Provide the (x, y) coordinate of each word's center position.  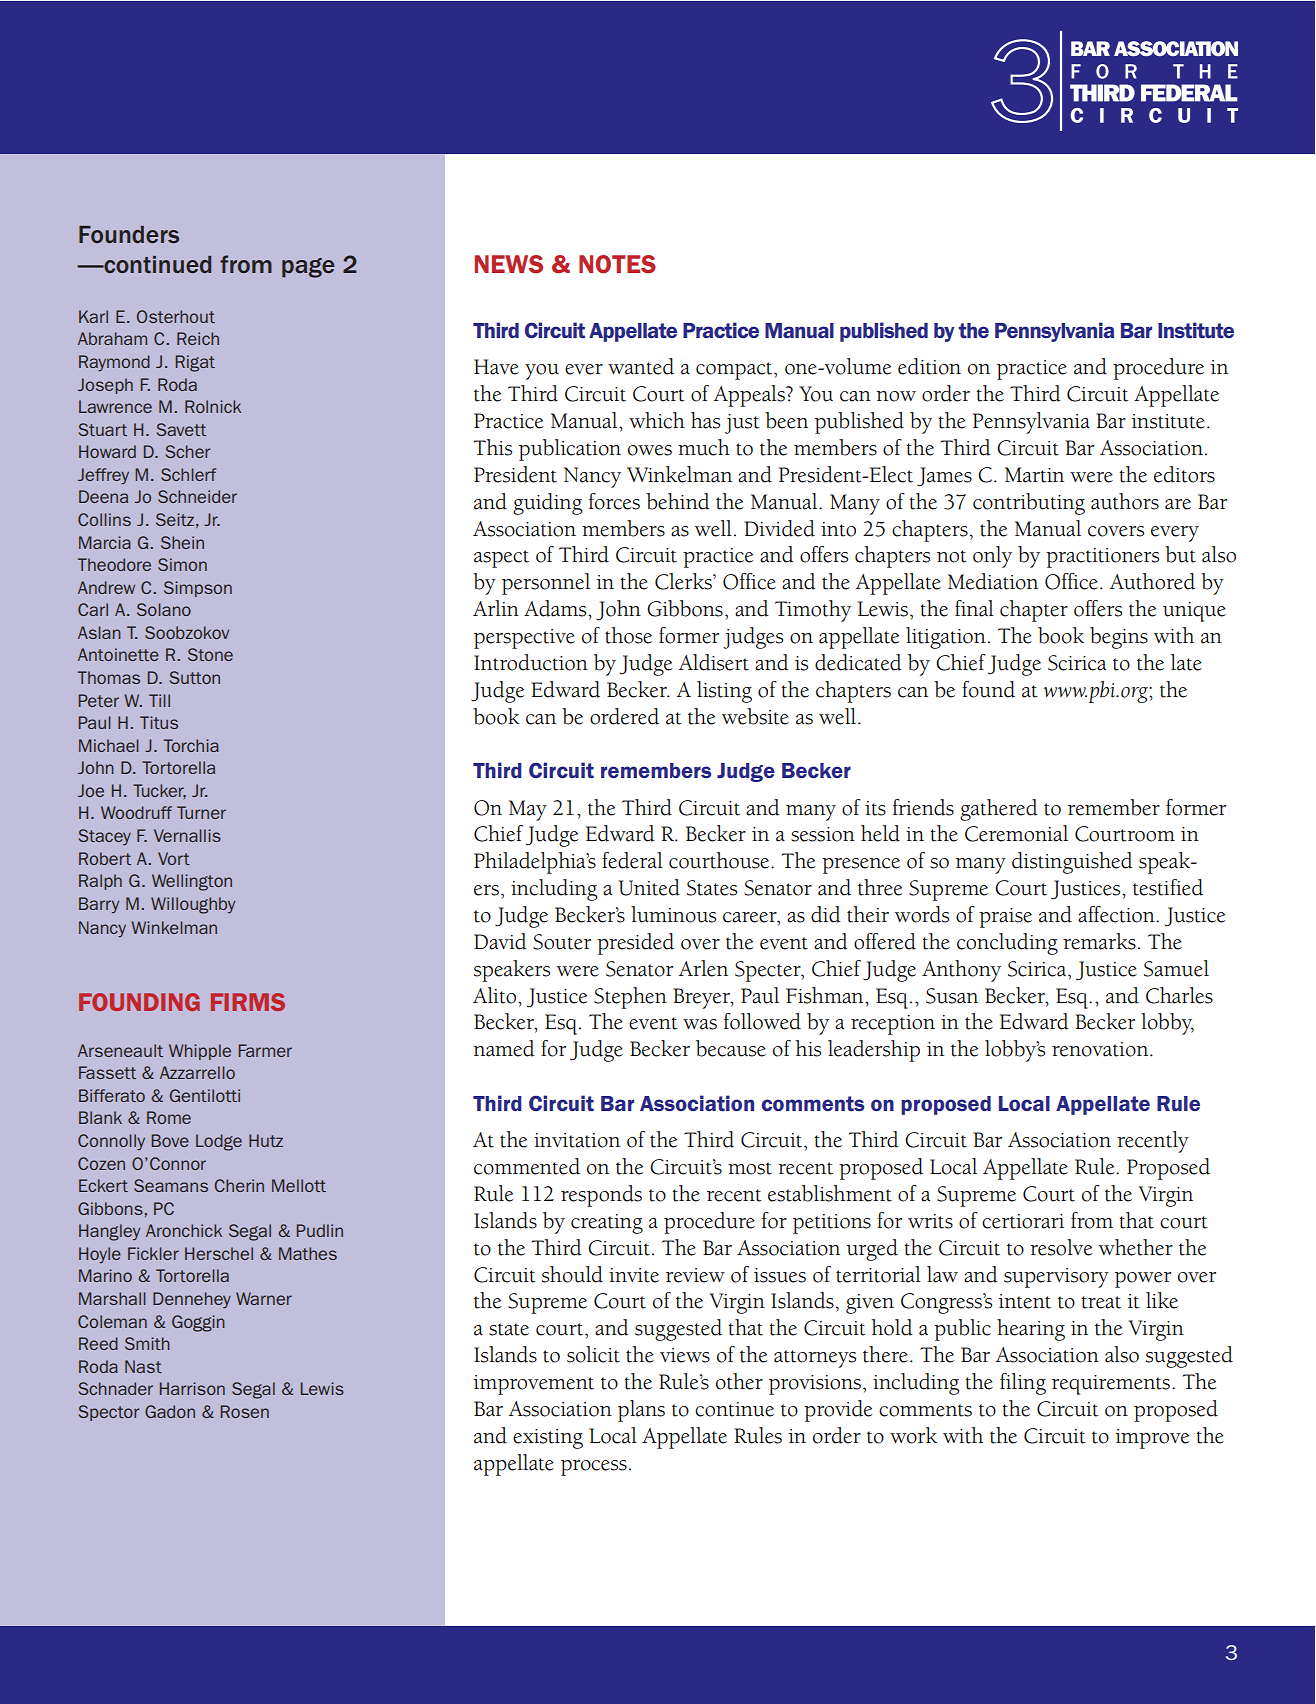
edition (929, 366)
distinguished (1072, 863)
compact (735, 371)
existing (548, 1439)
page (308, 268)
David (500, 941)
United (649, 887)
